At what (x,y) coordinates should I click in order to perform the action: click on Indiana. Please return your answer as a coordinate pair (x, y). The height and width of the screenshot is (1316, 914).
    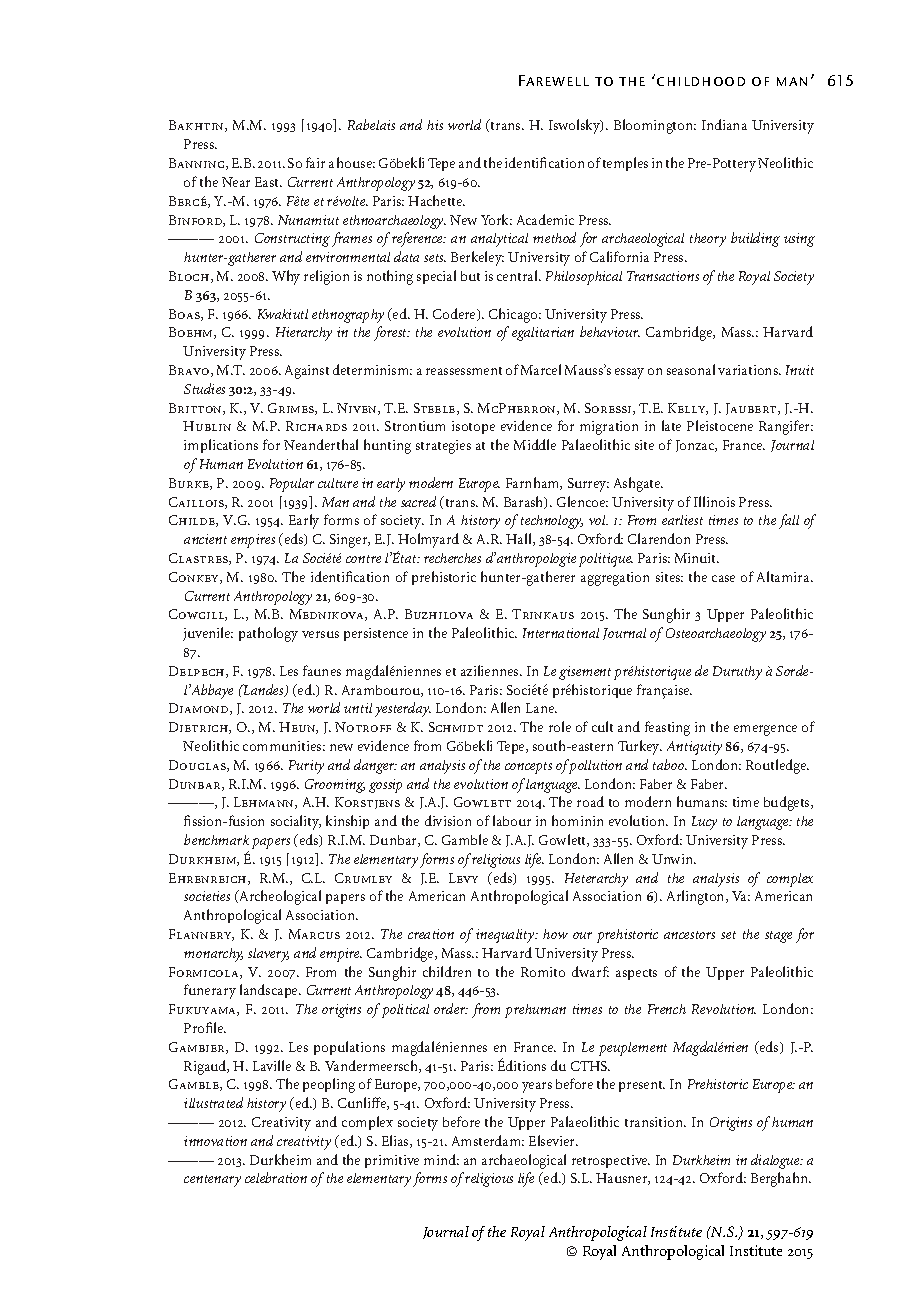
    Looking at the image, I should click on (724, 124).
